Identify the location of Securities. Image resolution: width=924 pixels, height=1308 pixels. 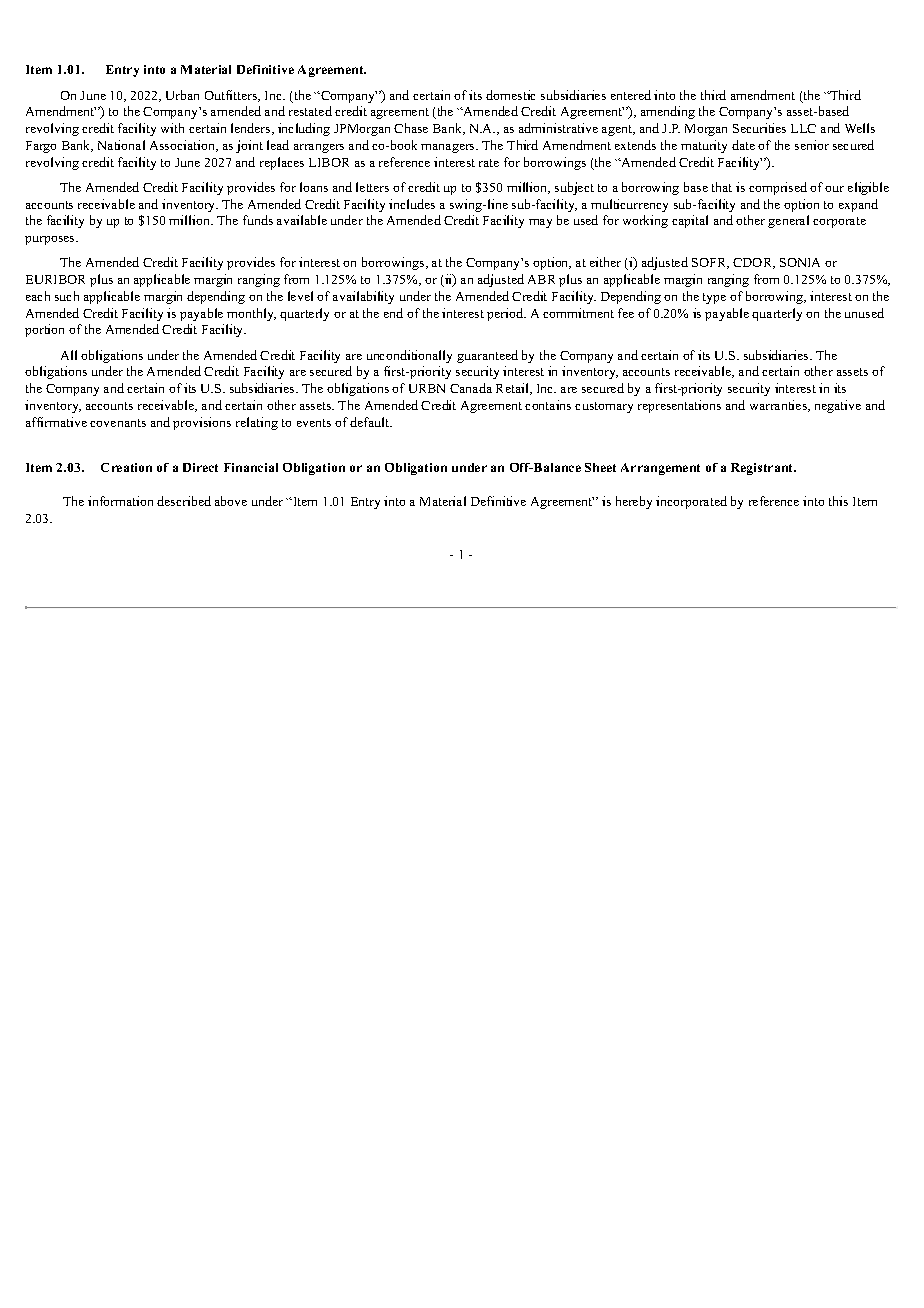
(759, 128).
